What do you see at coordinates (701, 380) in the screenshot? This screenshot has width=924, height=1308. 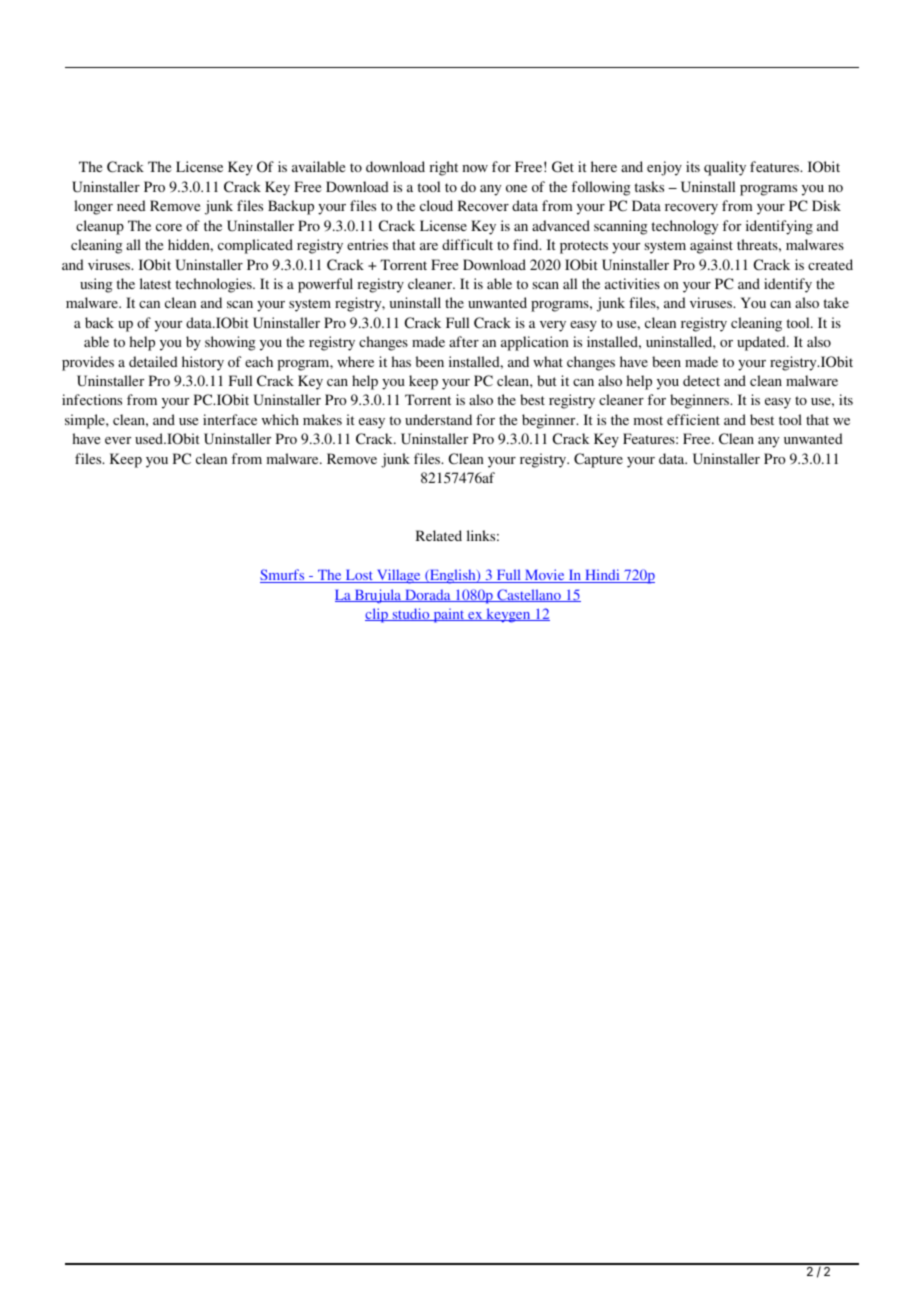 I see `detect` at bounding box center [701, 380].
